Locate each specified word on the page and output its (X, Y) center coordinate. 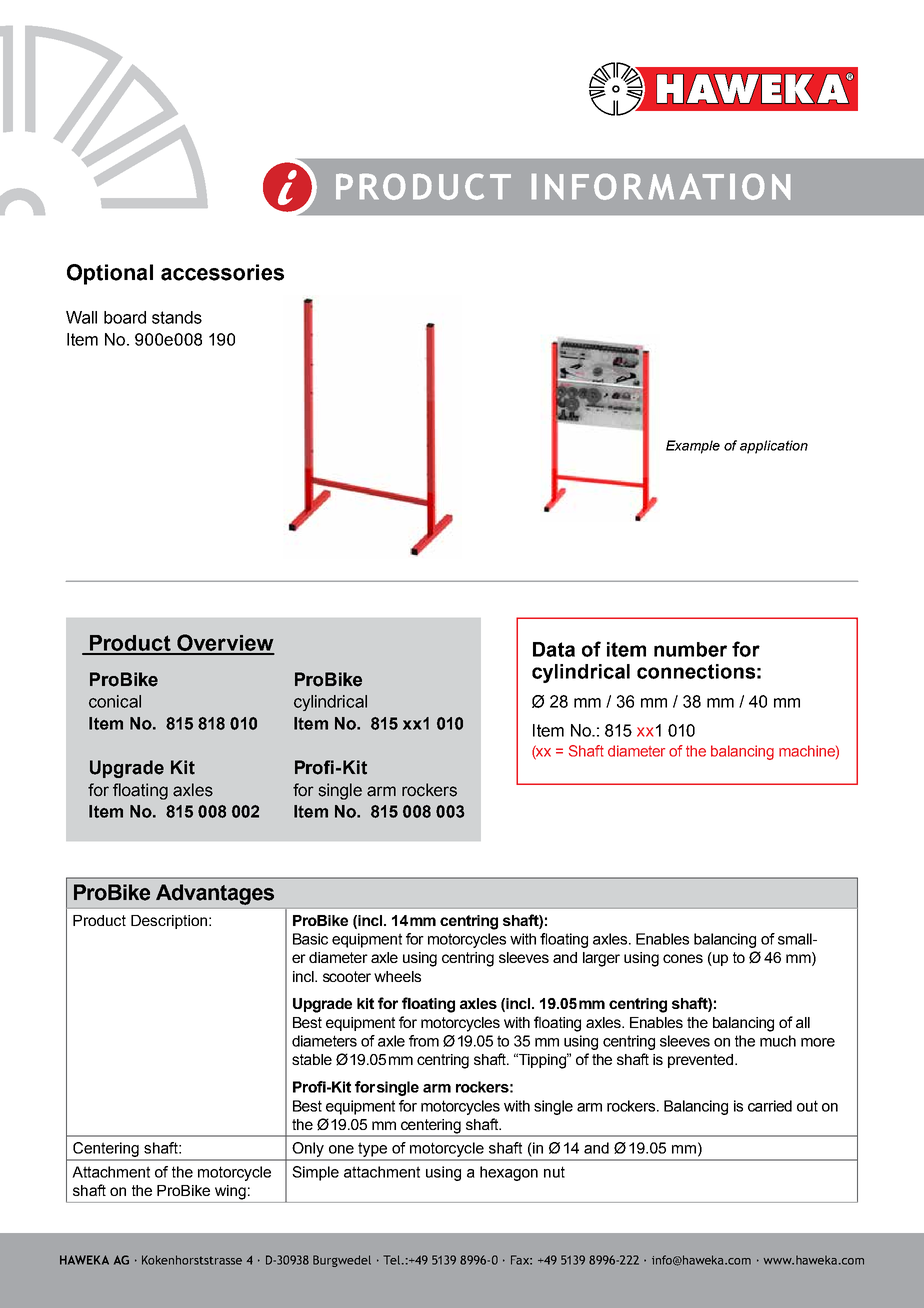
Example (693, 447)
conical (115, 701)
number (690, 649)
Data (554, 649)
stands (177, 317)
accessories (222, 272)
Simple (315, 1173)
